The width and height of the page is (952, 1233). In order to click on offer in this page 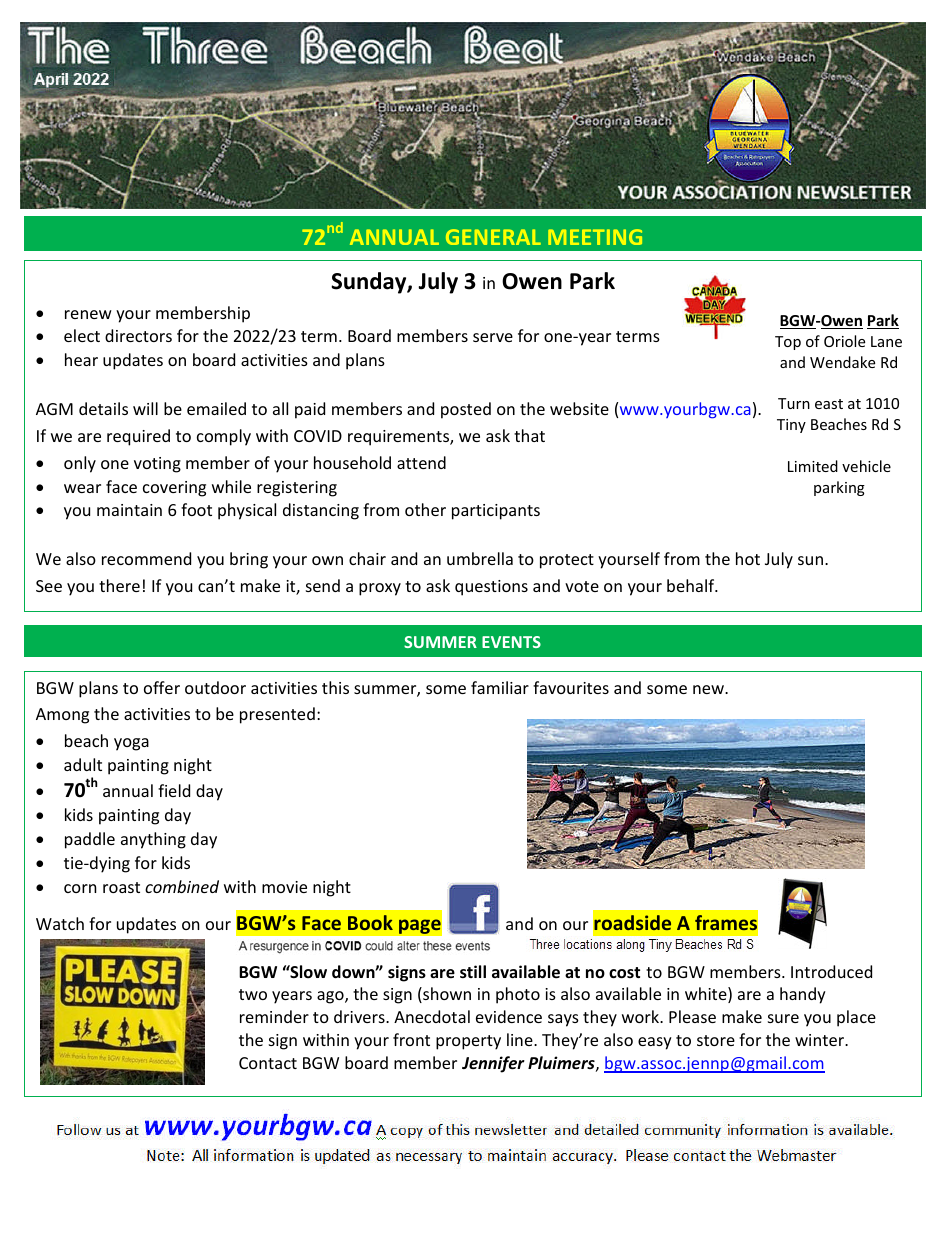, I will do `click(162, 687)`.
